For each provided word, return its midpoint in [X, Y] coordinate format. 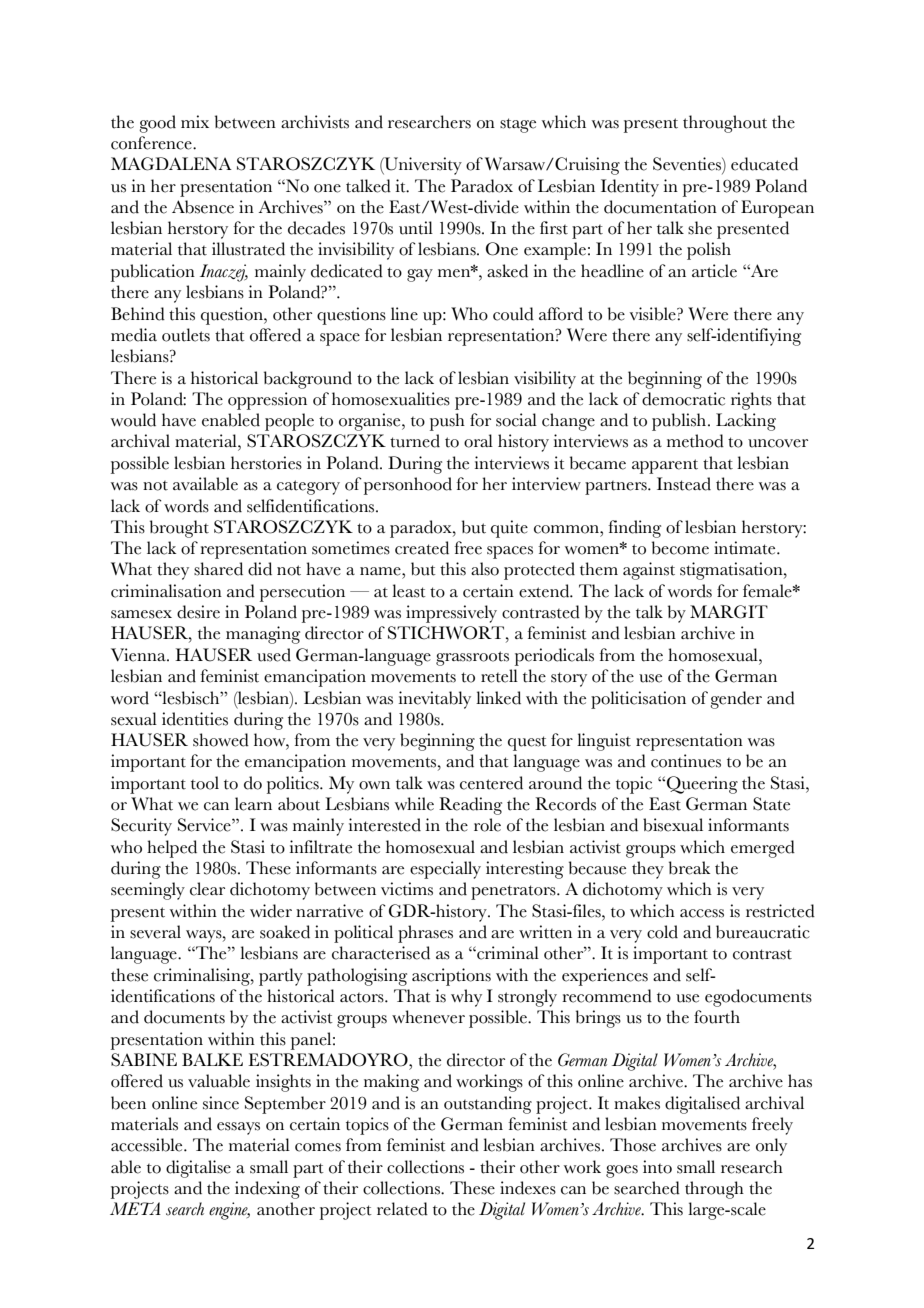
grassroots [472, 658]
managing [263, 635]
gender [736, 700]
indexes [528, 1188]
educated [764, 164]
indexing [267, 1190]
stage [518, 125]
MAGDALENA [171, 164]
